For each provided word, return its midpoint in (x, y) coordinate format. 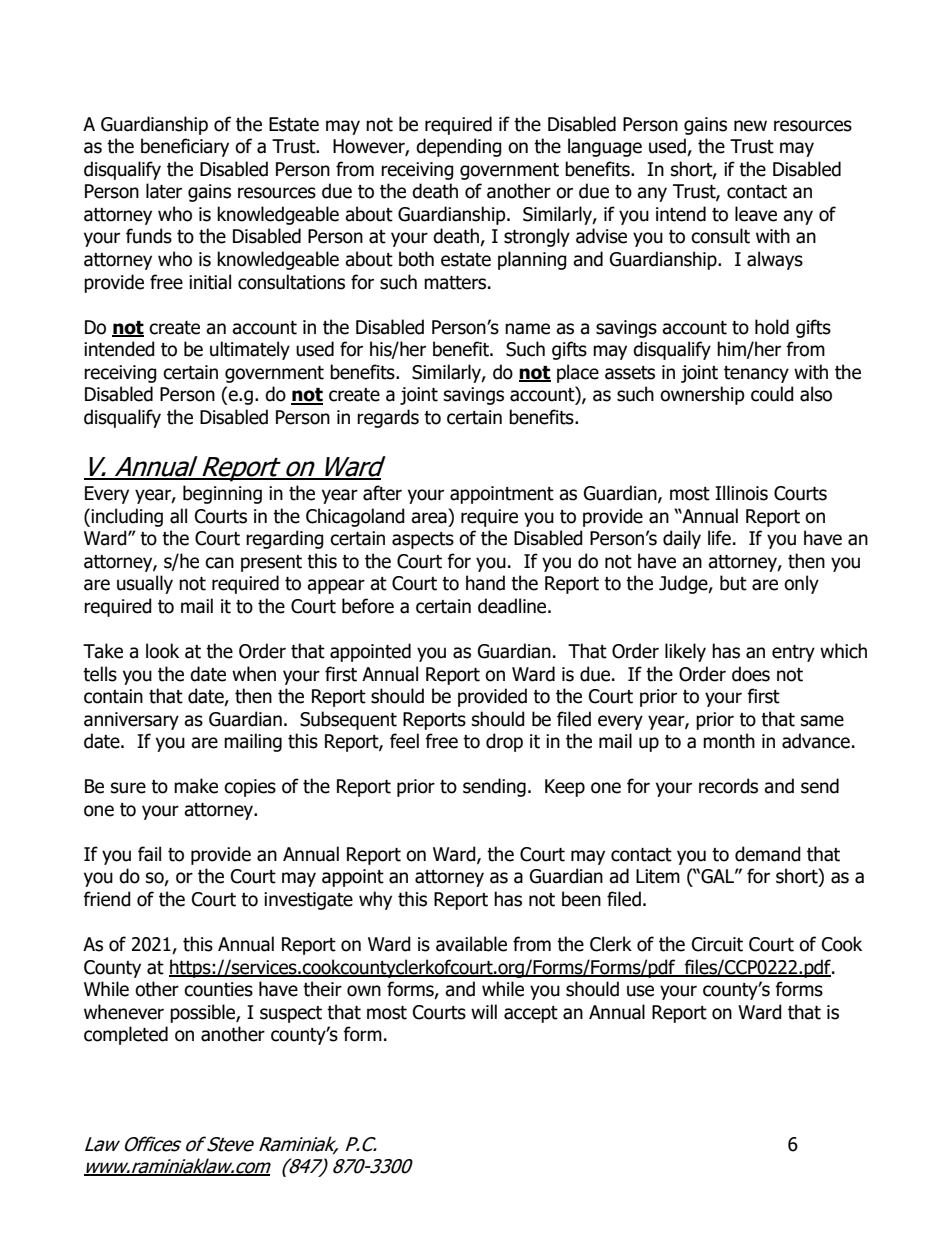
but (733, 583)
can (219, 563)
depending (459, 147)
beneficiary (185, 147)
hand (485, 583)
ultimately (250, 350)
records (728, 786)
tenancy (756, 374)
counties (218, 989)
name (527, 329)
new (750, 126)
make (196, 786)
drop (504, 742)
